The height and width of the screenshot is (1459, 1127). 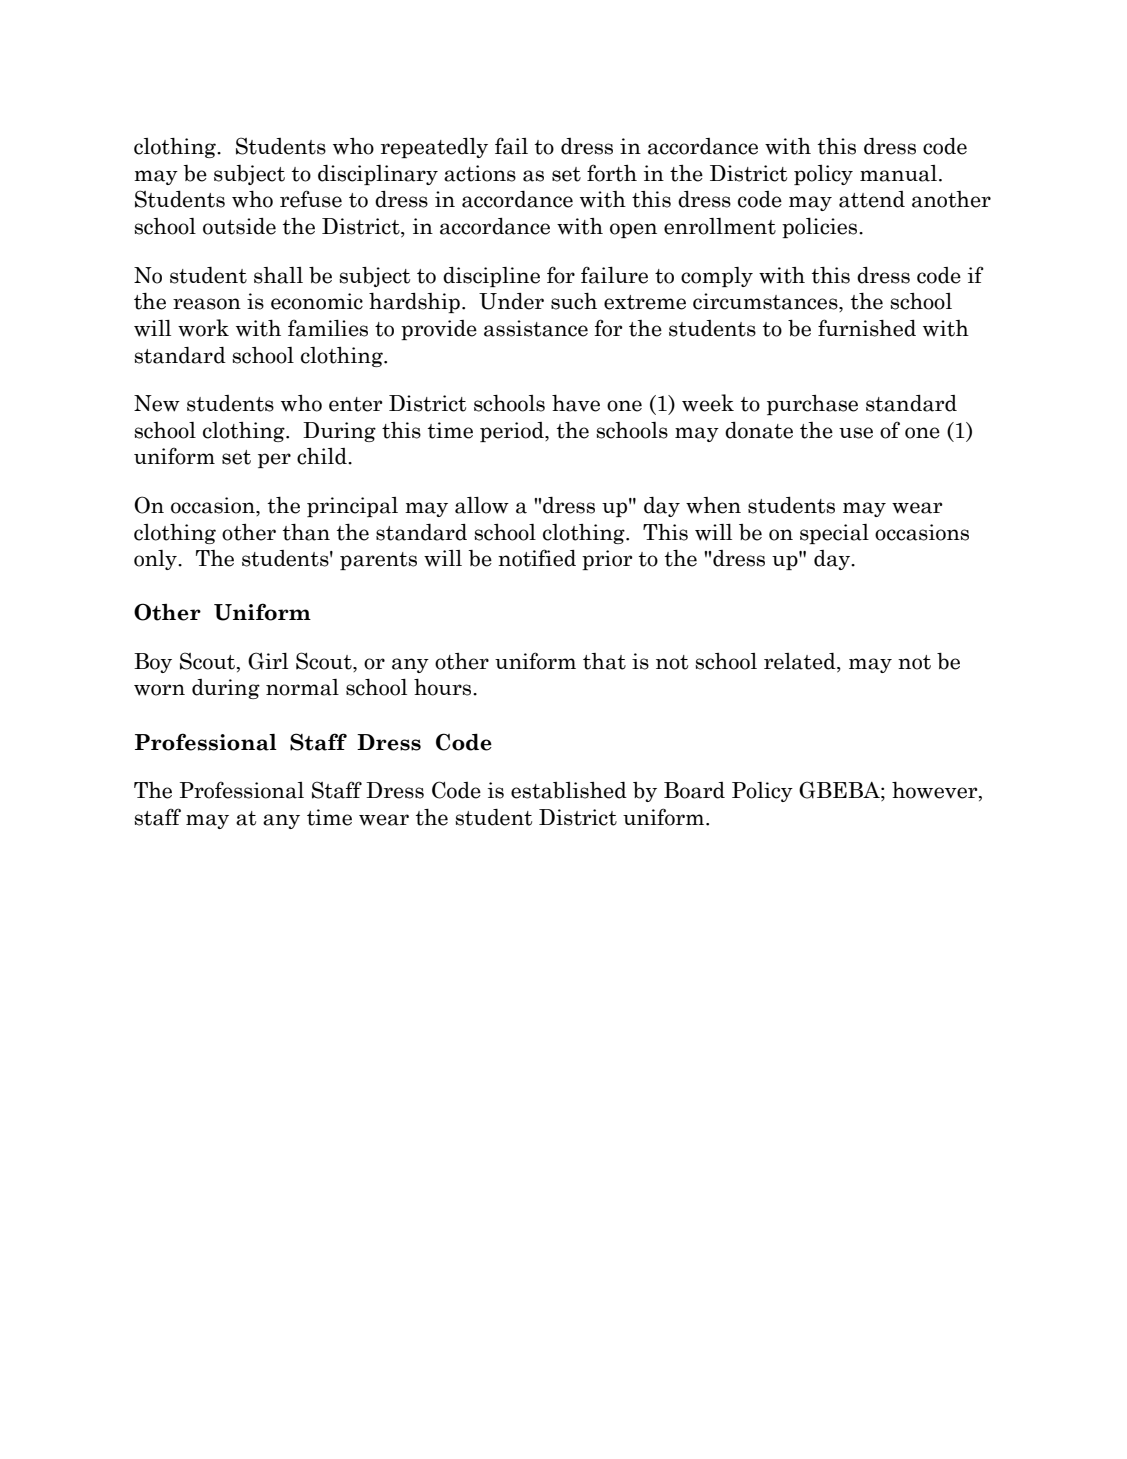 What do you see at coordinates (302, 687) in the screenshot?
I see `normal` at bounding box center [302, 687].
